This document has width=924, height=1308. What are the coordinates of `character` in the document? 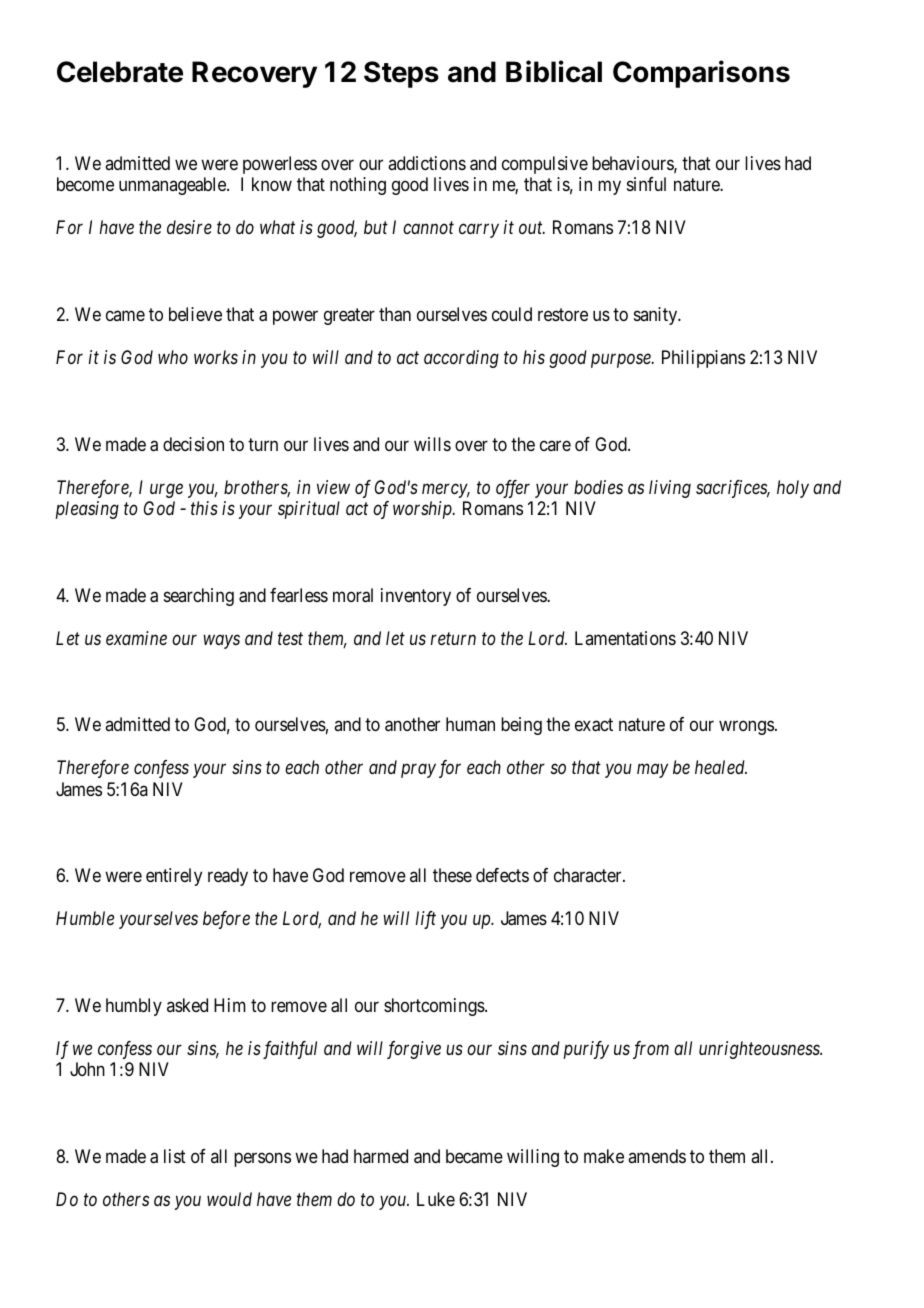 It's located at (589, 875).
